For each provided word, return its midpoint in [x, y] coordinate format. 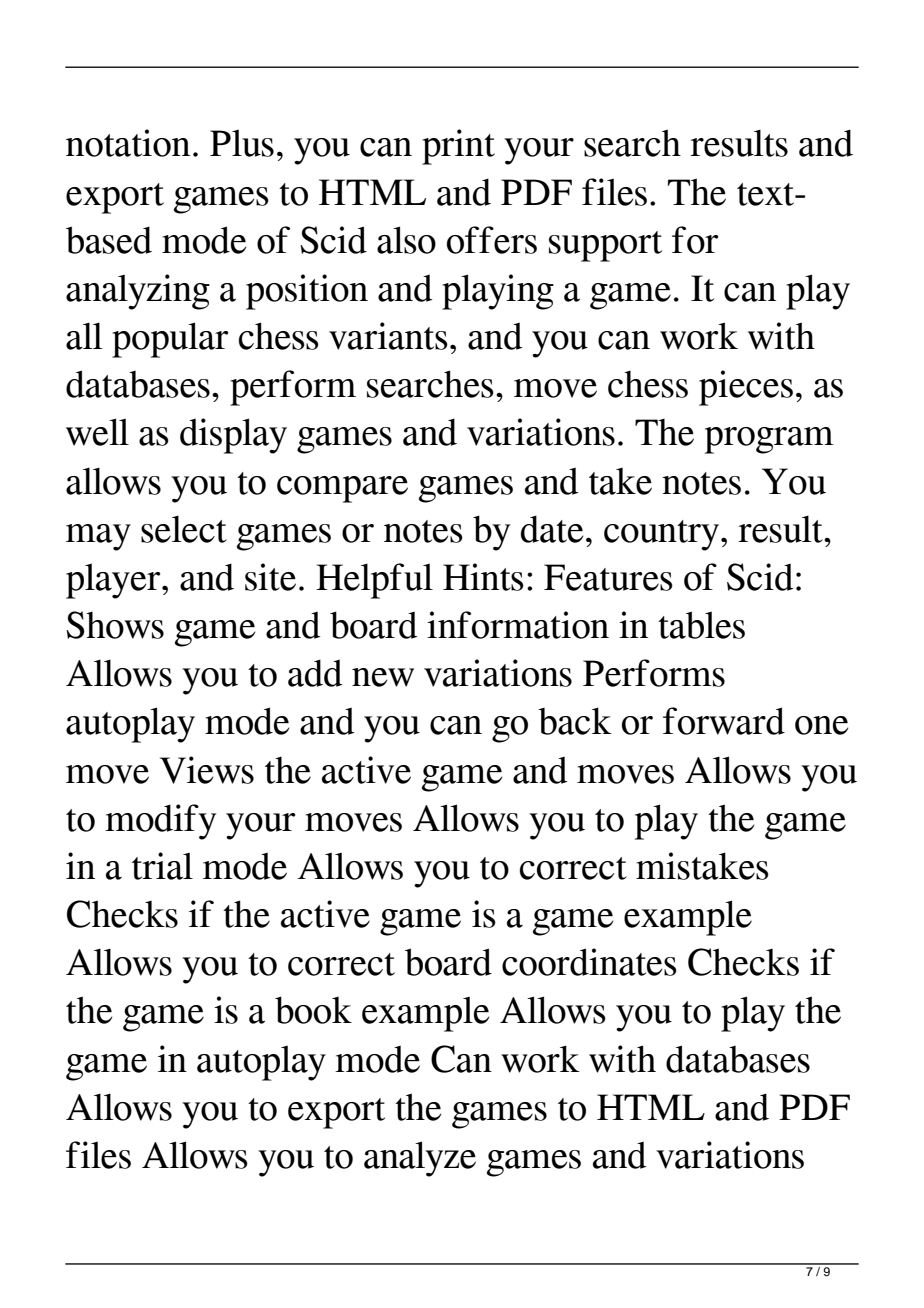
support [605, 246]
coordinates [589, 962]
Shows [115, 625]
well [97, 432]
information [518, 625]
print [458, 147]
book [313, 1010]
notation [128, 143]
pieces [746, 388]
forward [724, 721]
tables [701, 625]
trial [162, 866]
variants [388, 336]
